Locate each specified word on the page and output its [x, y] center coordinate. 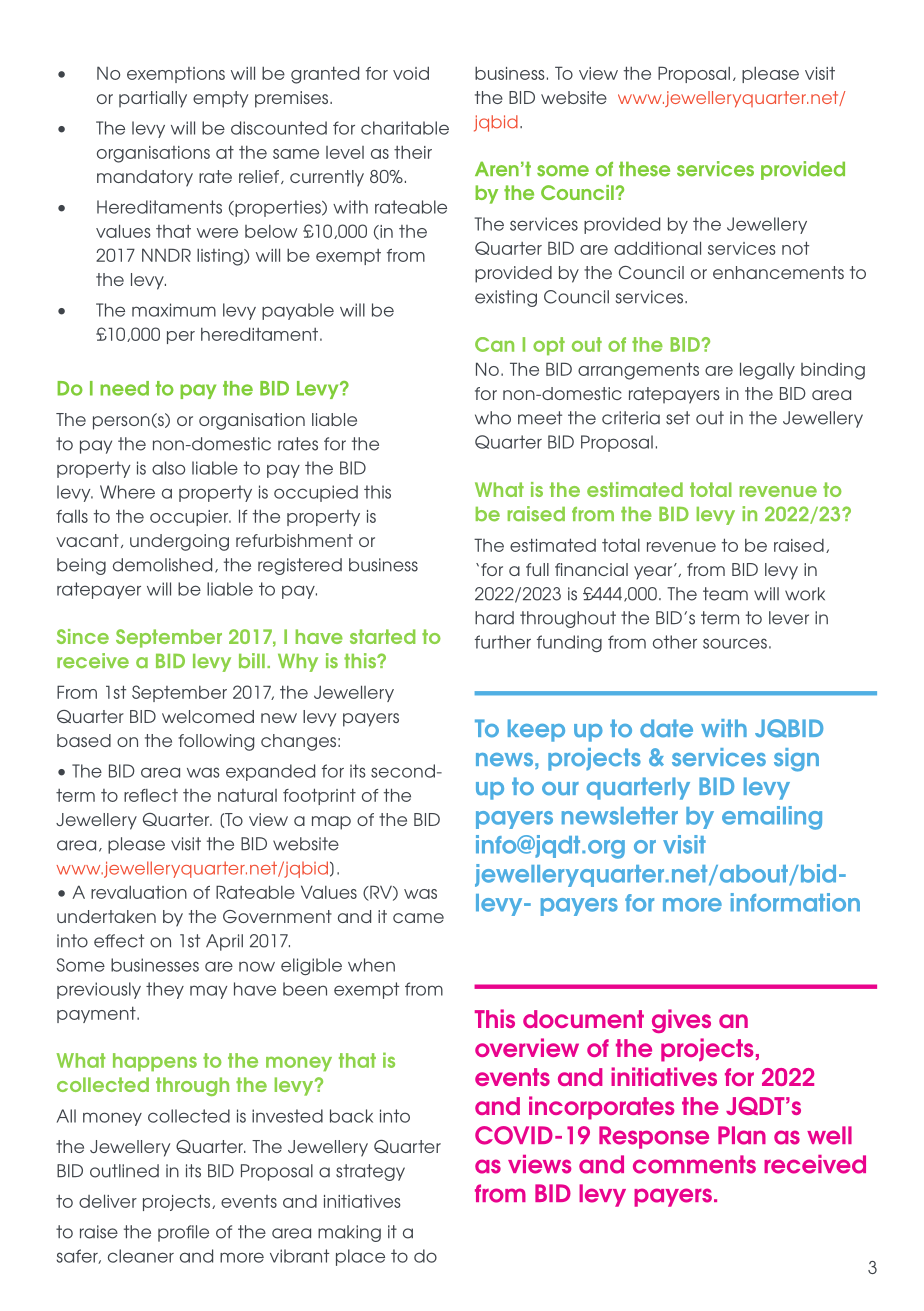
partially [153, 99]
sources [735, 643]
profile [183, 1233]
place [360, 1257]
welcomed [208, 716]
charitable [405, 128]
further [503, 642]
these [644, 169]
